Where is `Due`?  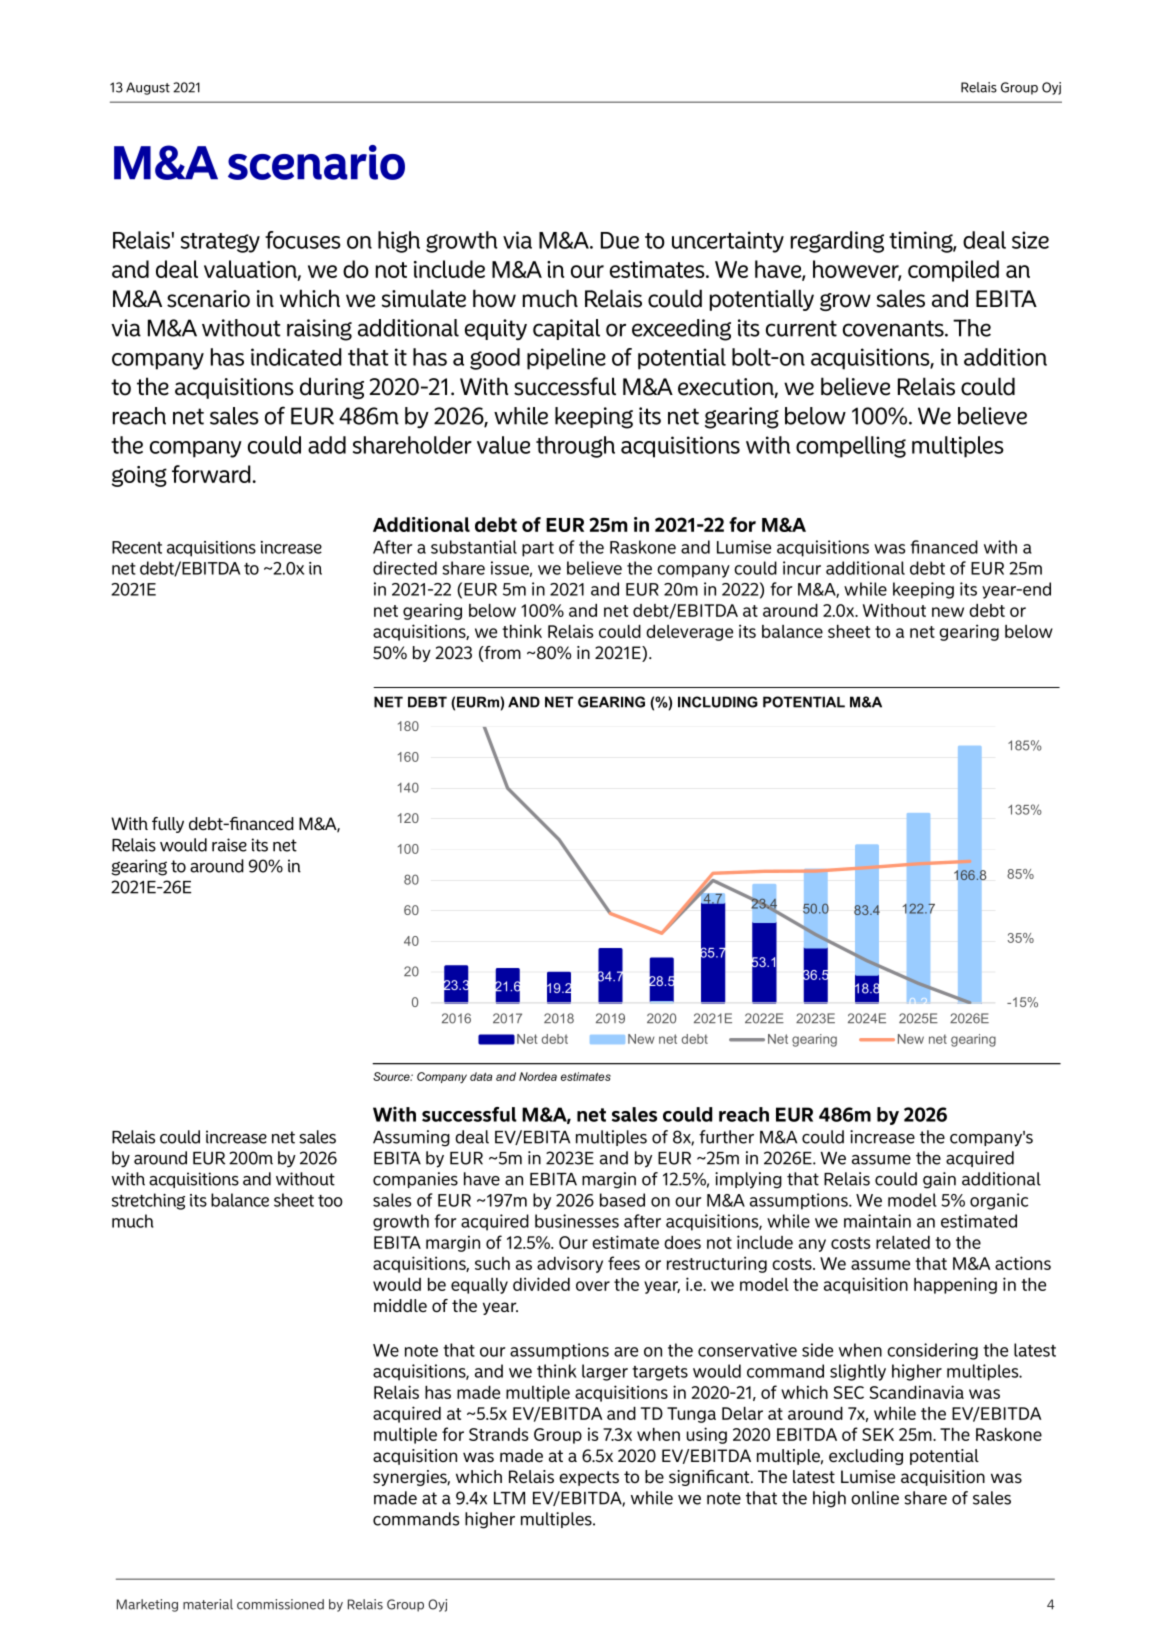
Due is located at coordinates (620, 240).
